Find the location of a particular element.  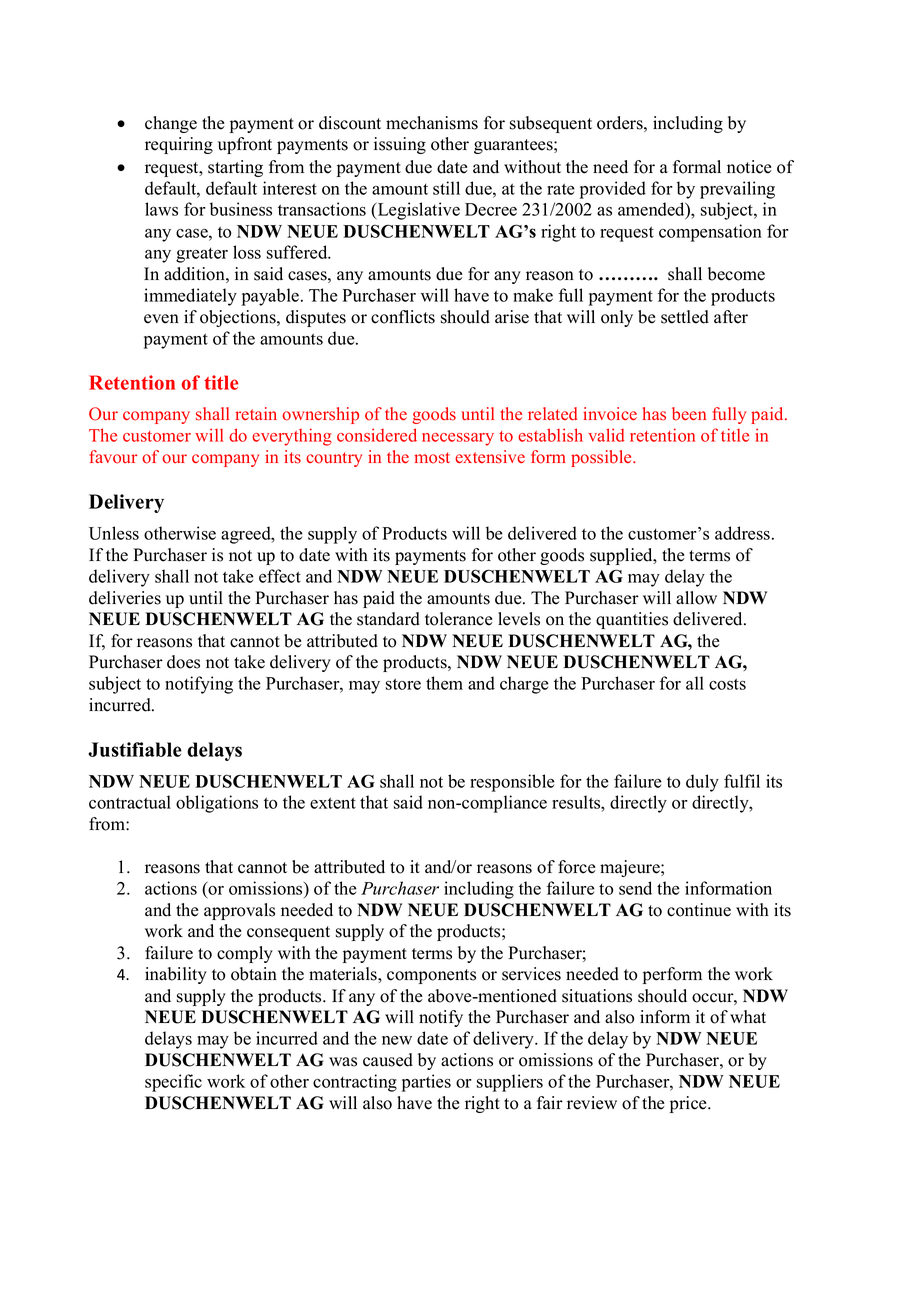

been is located at coordinates (689, 414).
